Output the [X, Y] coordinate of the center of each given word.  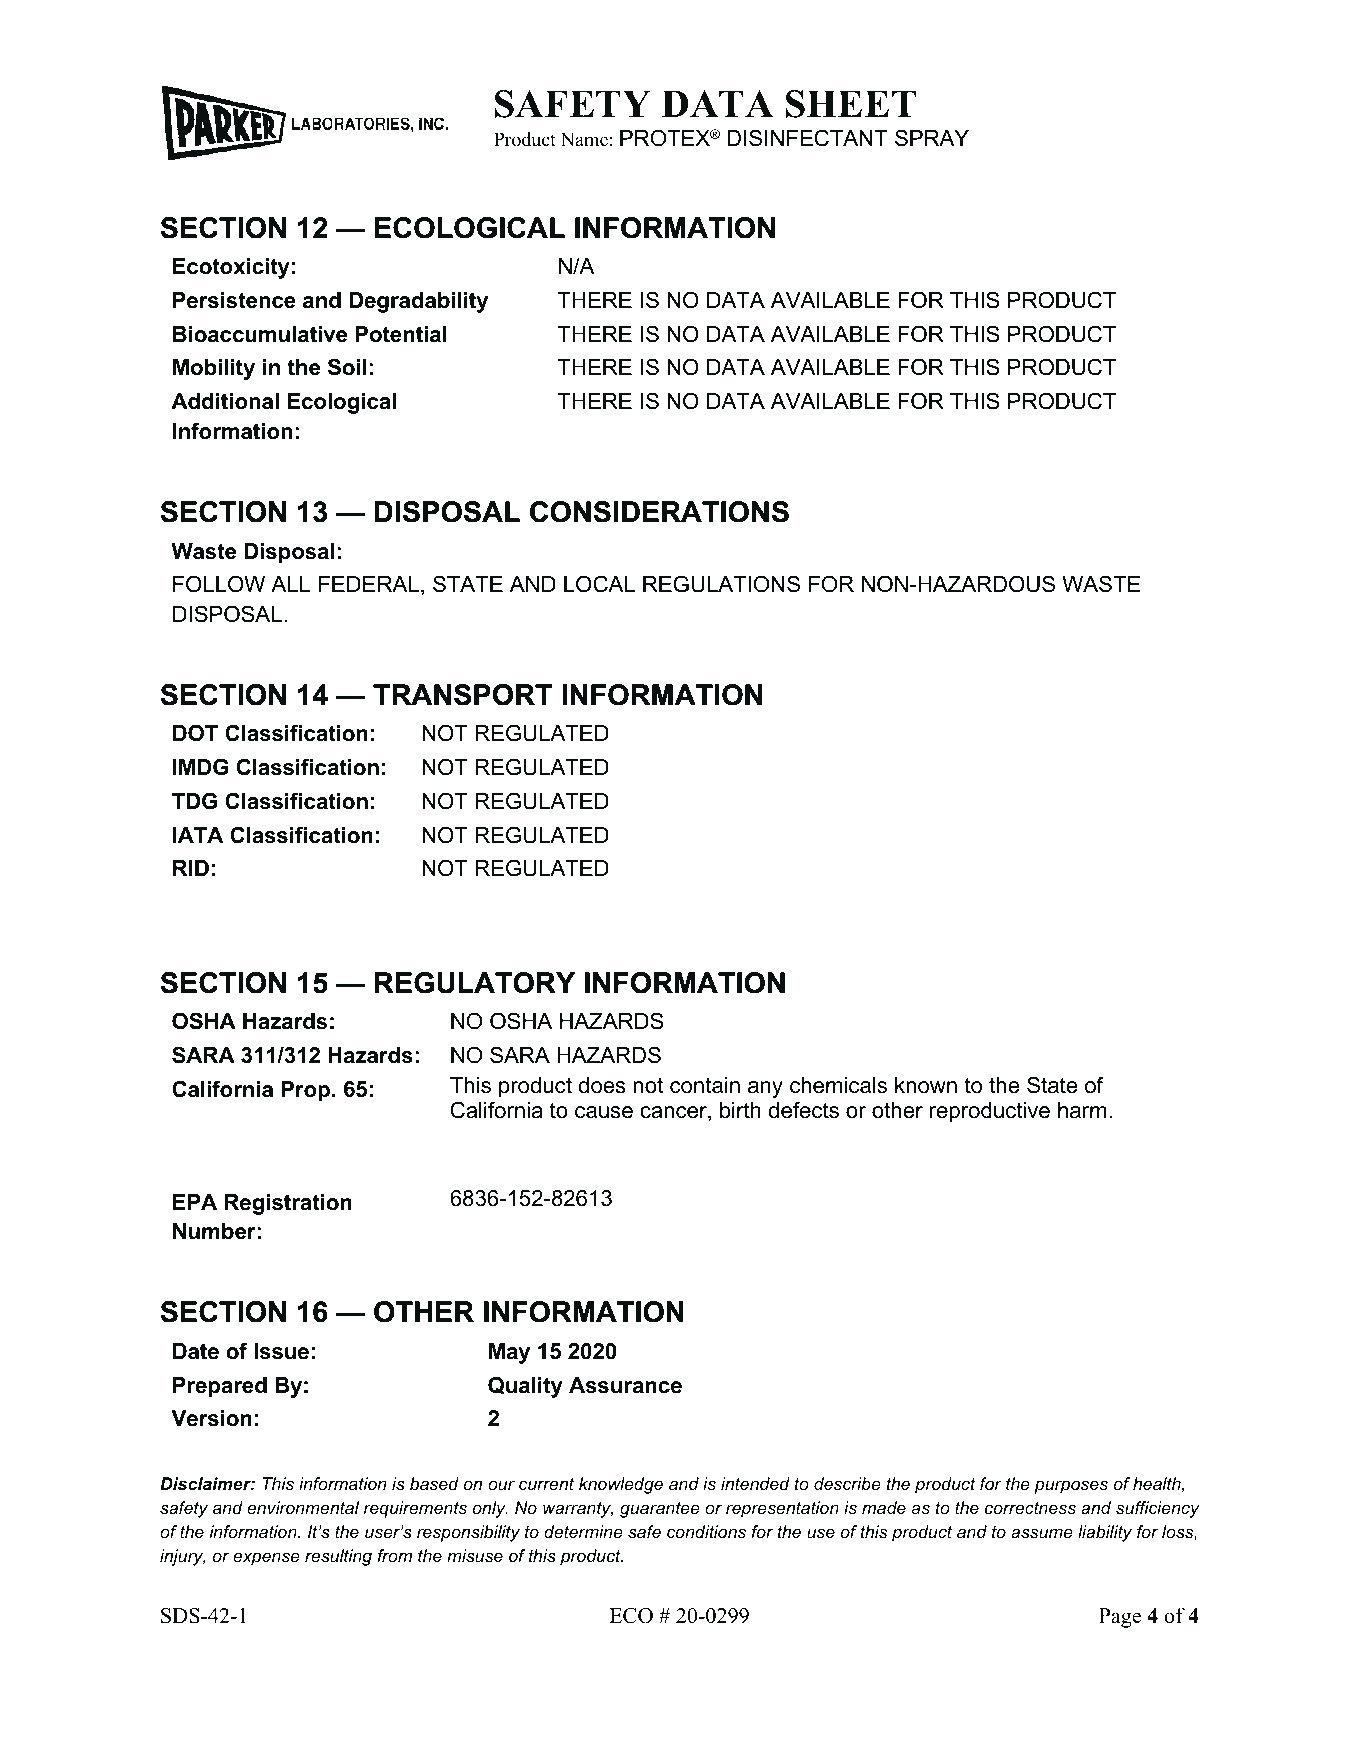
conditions [706, 1531]
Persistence [234, 300]
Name [584, 139]
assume [1042, 1533]
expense [266, 1559]
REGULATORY [475, 983]
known [926, 1085]
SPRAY [932, 138]
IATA [198, 835]
